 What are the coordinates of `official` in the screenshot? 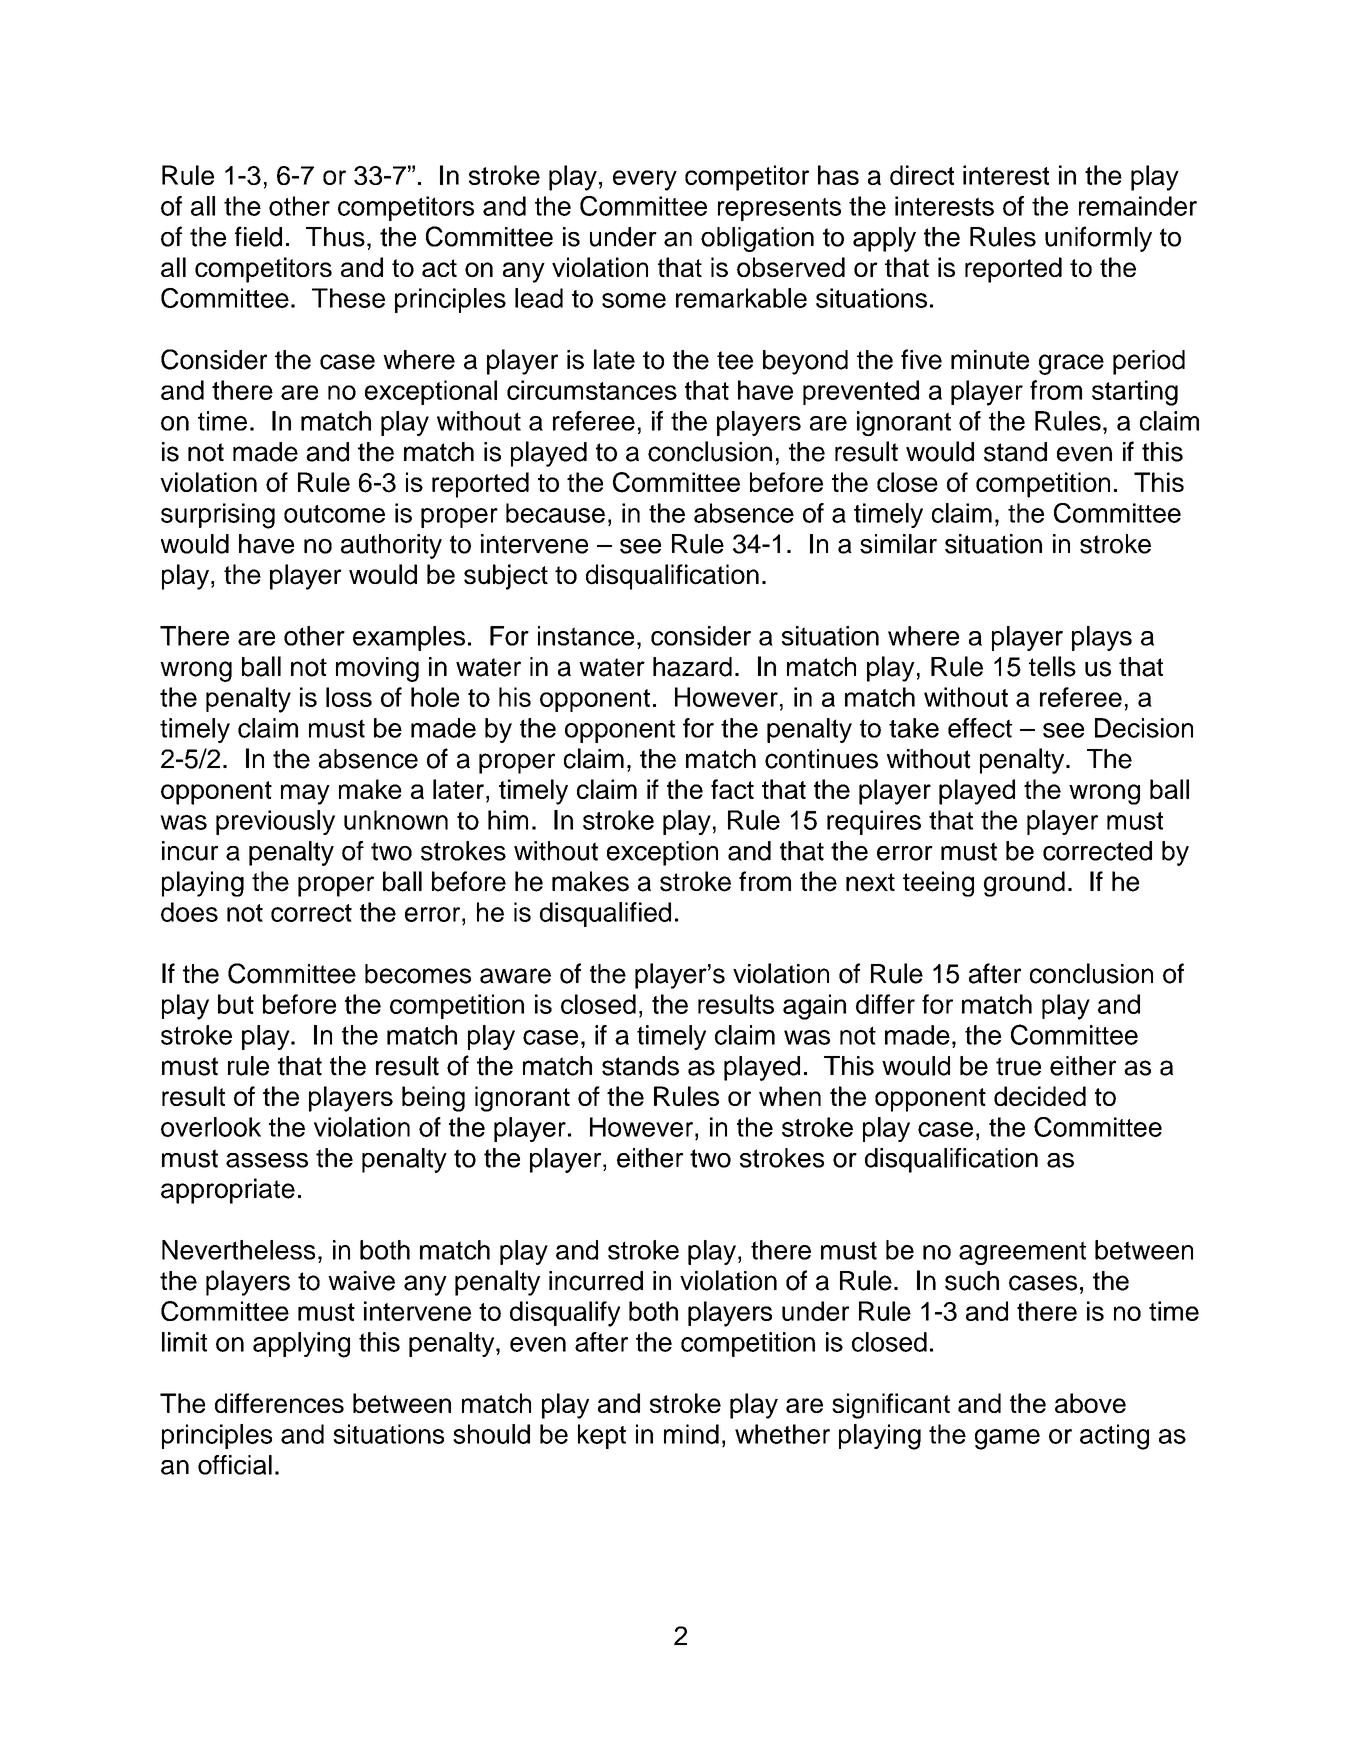 It's located at (235, 1465).
